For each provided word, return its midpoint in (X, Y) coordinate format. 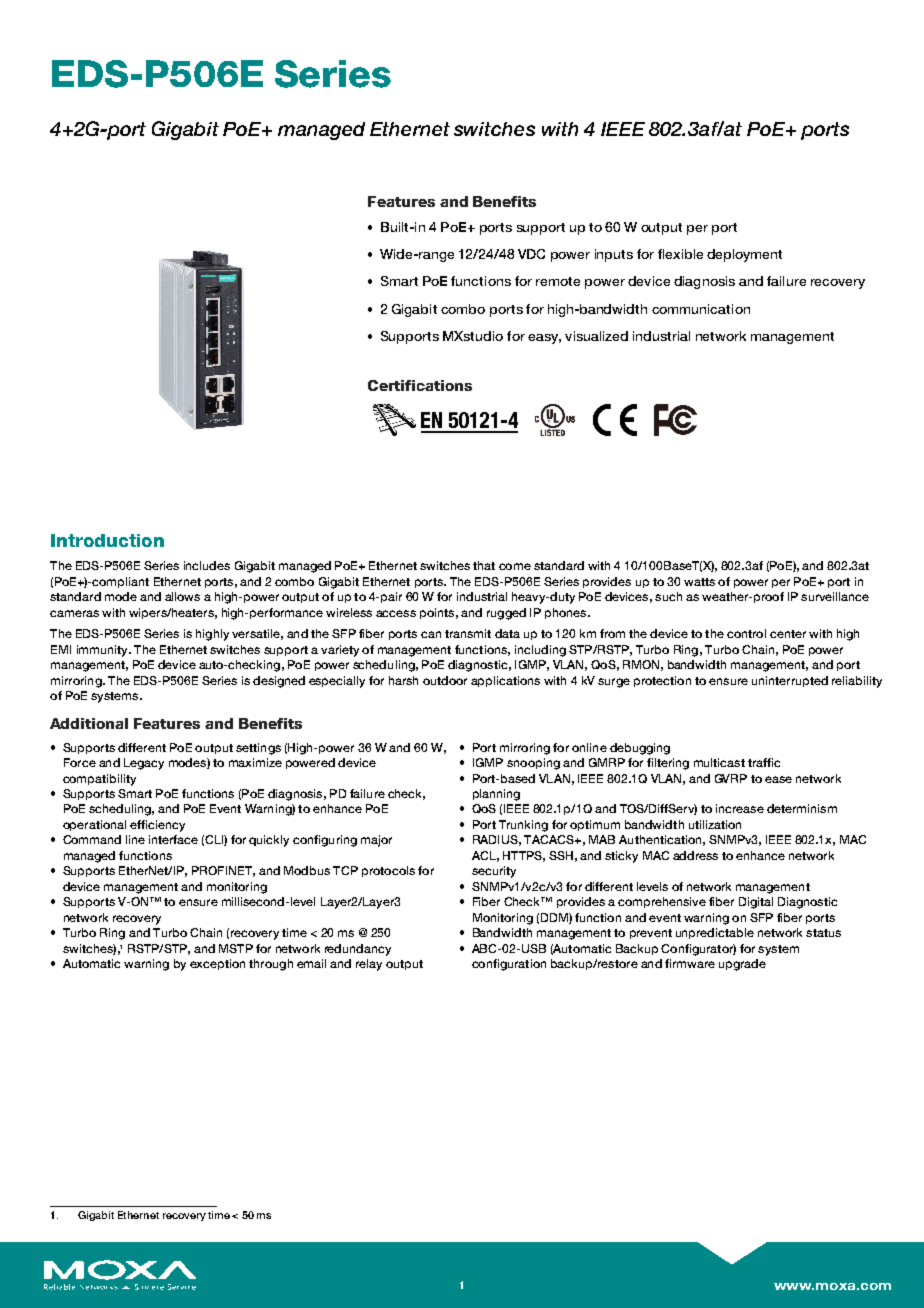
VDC (531, 254)
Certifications (420, 385)
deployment (744, 255)
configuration (509, 965)
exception (217, 964)
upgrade (742, 965)
